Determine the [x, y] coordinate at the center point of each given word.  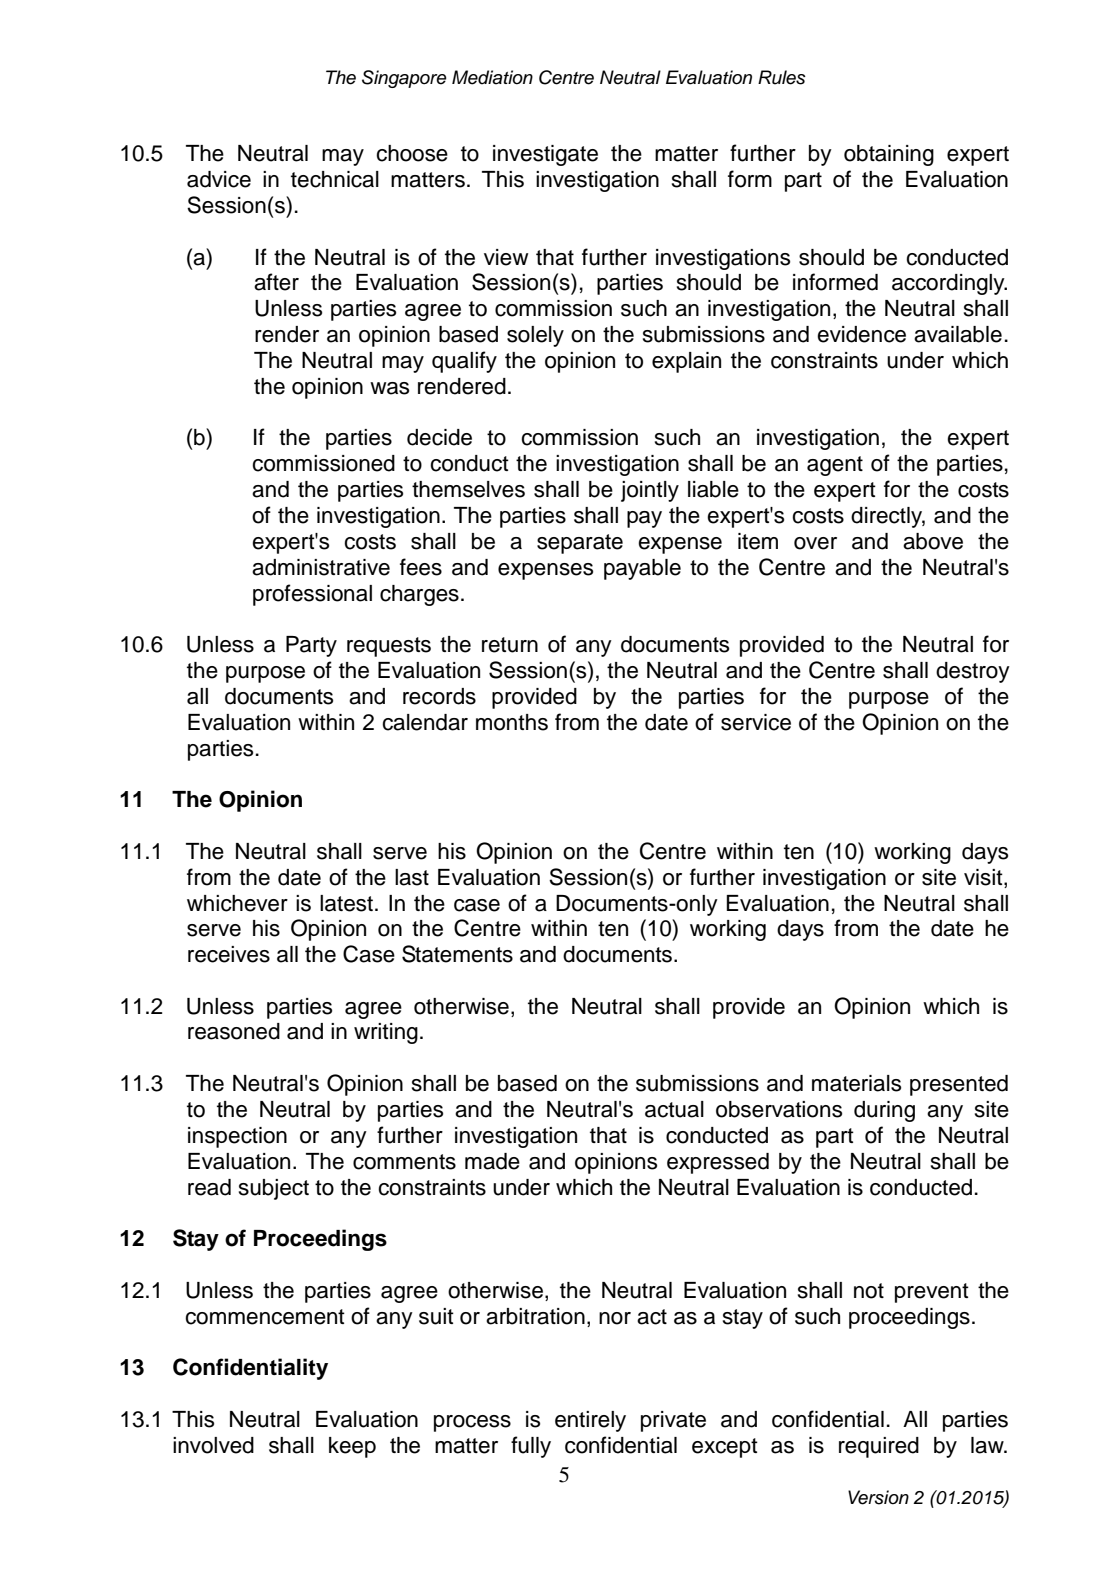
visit [984, 878]
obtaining [889, 155]
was [389, 388]
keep [352, 1447]
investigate [545, 155]
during [884, 1111]
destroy [973, 672]
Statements [457, 954]
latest [346, 903]
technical [335, 179]
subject [274, 1189]
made [492, 1161]
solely [535, 336]
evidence [861, 334]
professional [312, 595]
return [510, 645]
